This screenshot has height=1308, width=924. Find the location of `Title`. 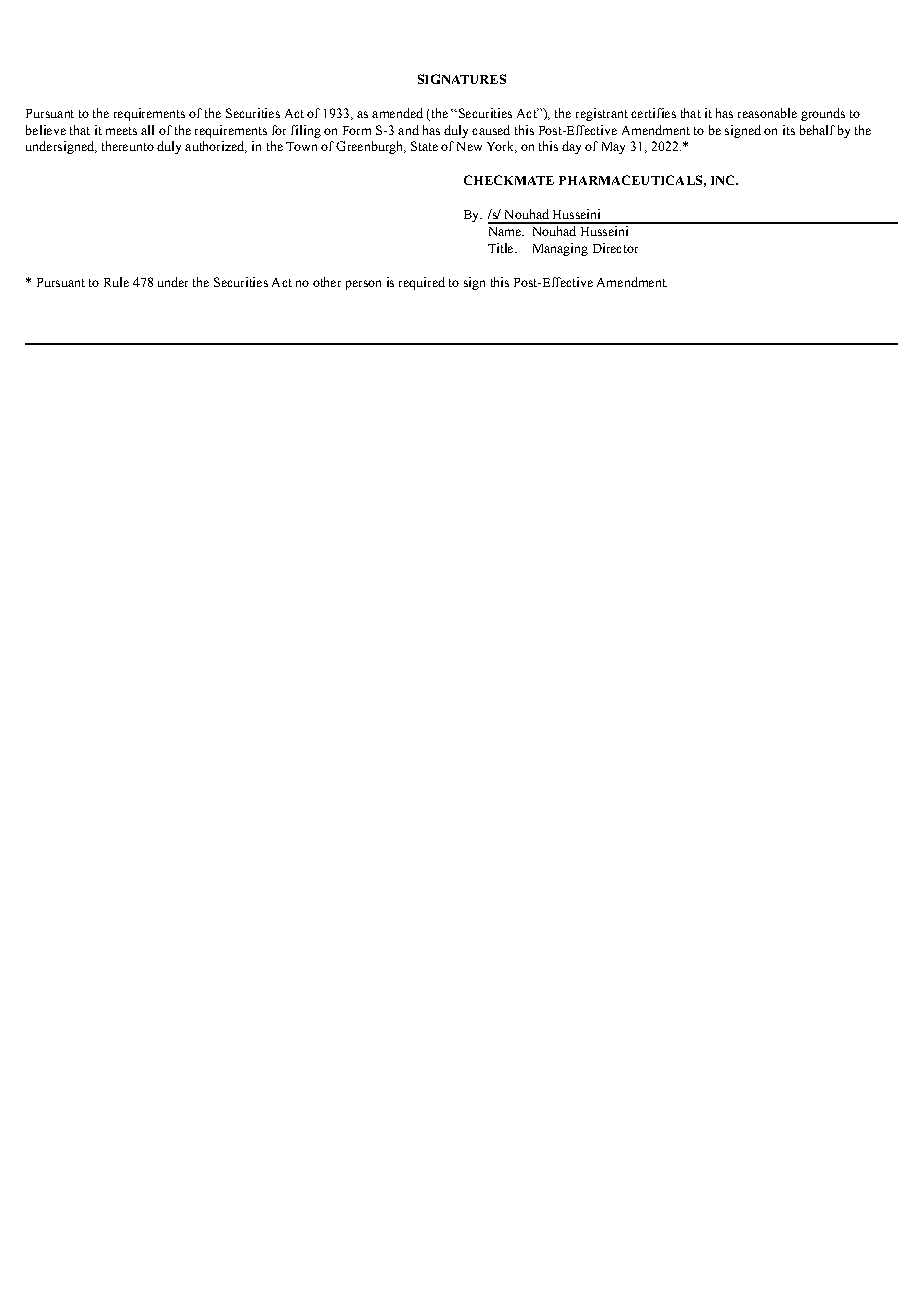

Title is located at coordinates (502, 248).
